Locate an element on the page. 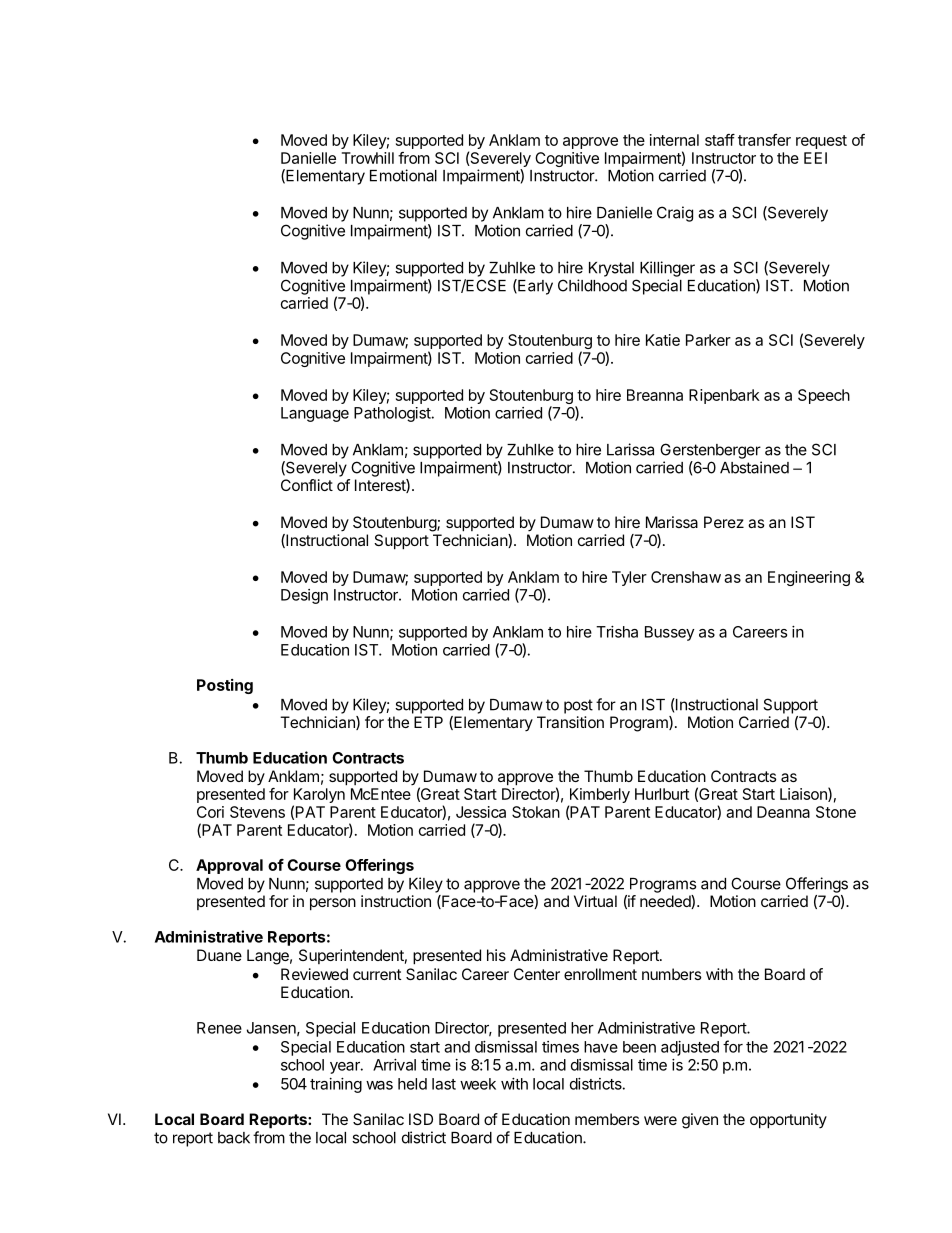  Krystal is located at coordinates (611, 269).
